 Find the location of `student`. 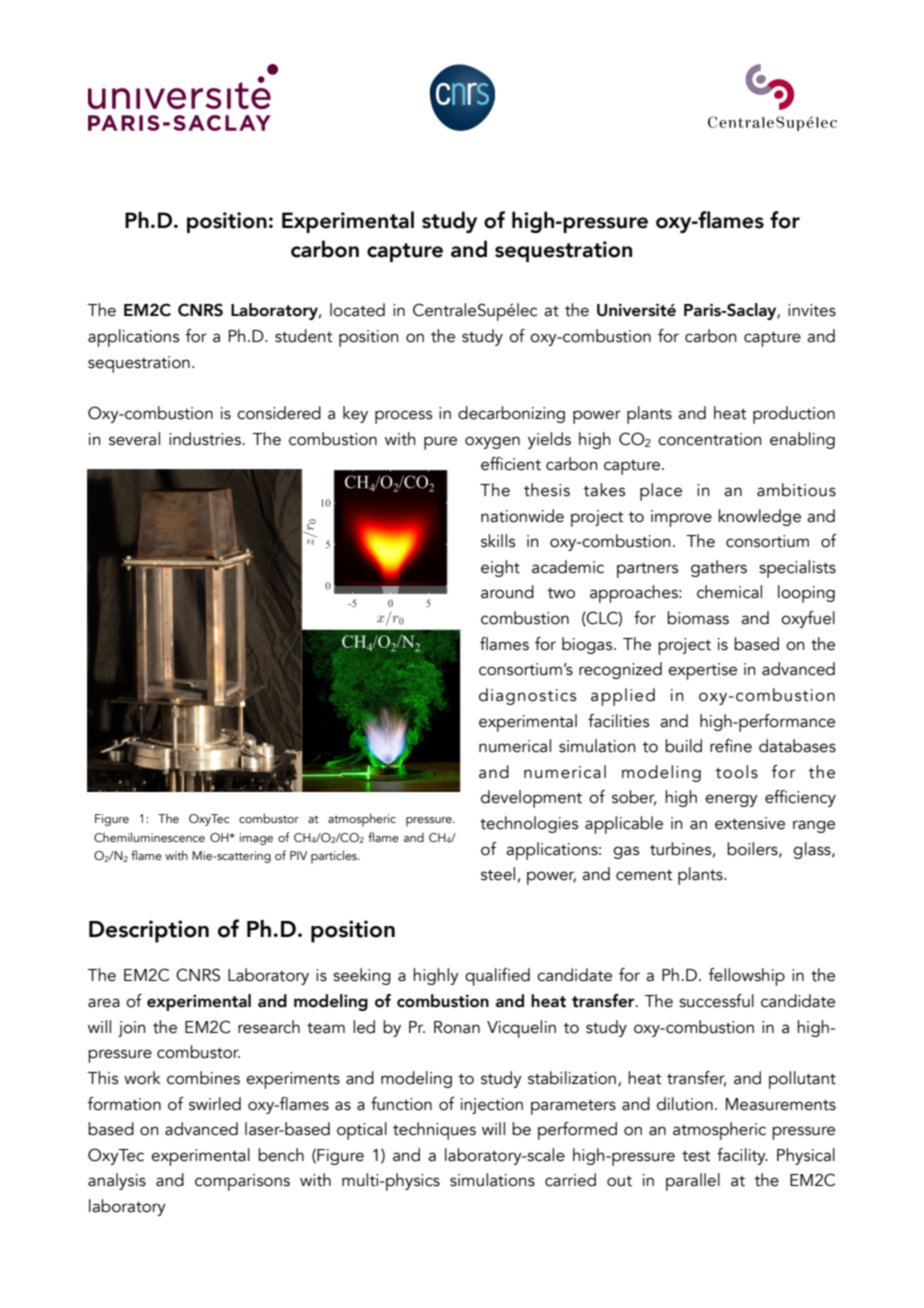

student is located at coordinates (304, 336).
